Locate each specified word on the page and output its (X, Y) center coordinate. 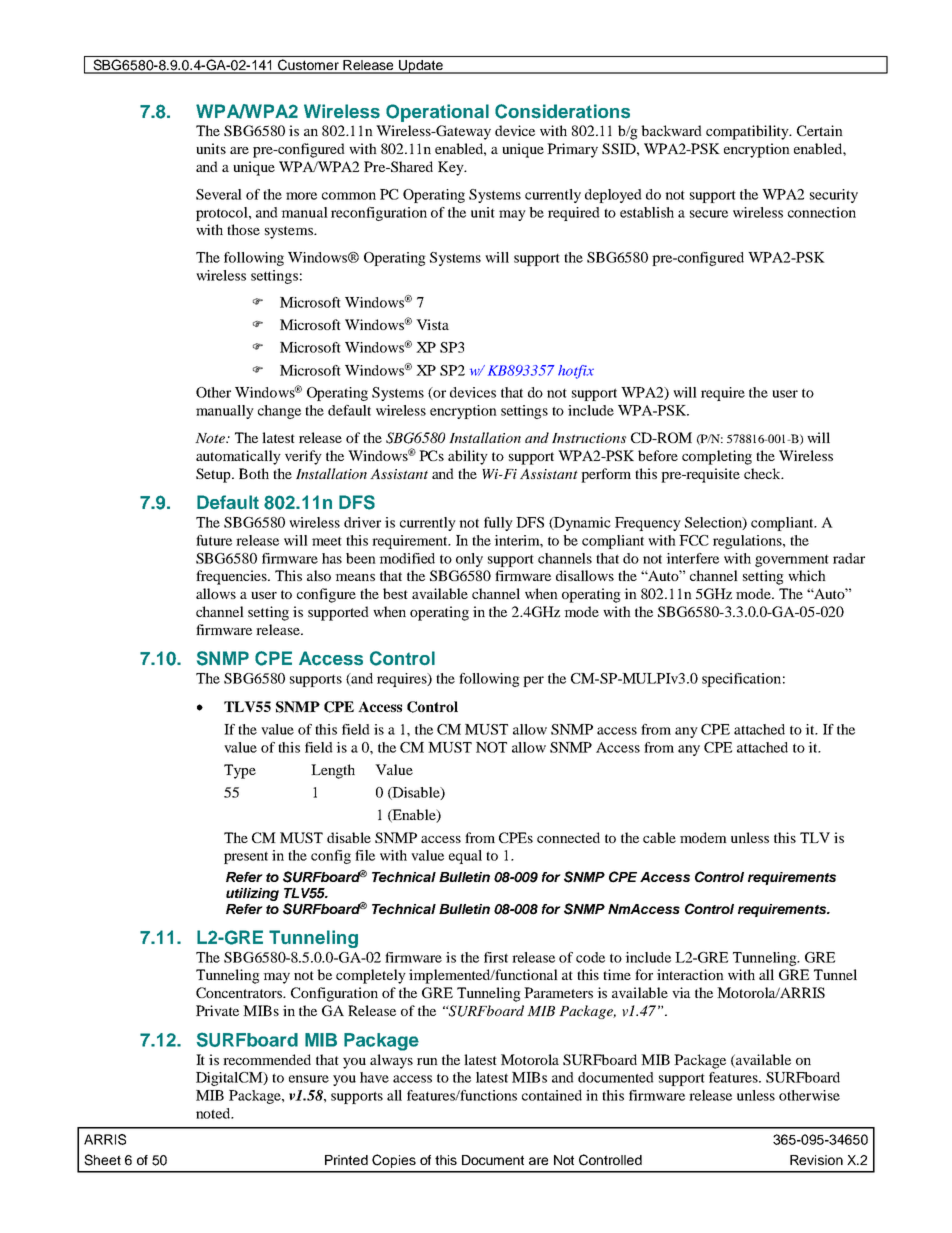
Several (219, 194)
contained (552, 1095)
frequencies (232, 577)
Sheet (102, 1160)
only (469, 560)
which (807, 575)
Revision (816, 1160)
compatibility (748, 132)
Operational (437, 113)
